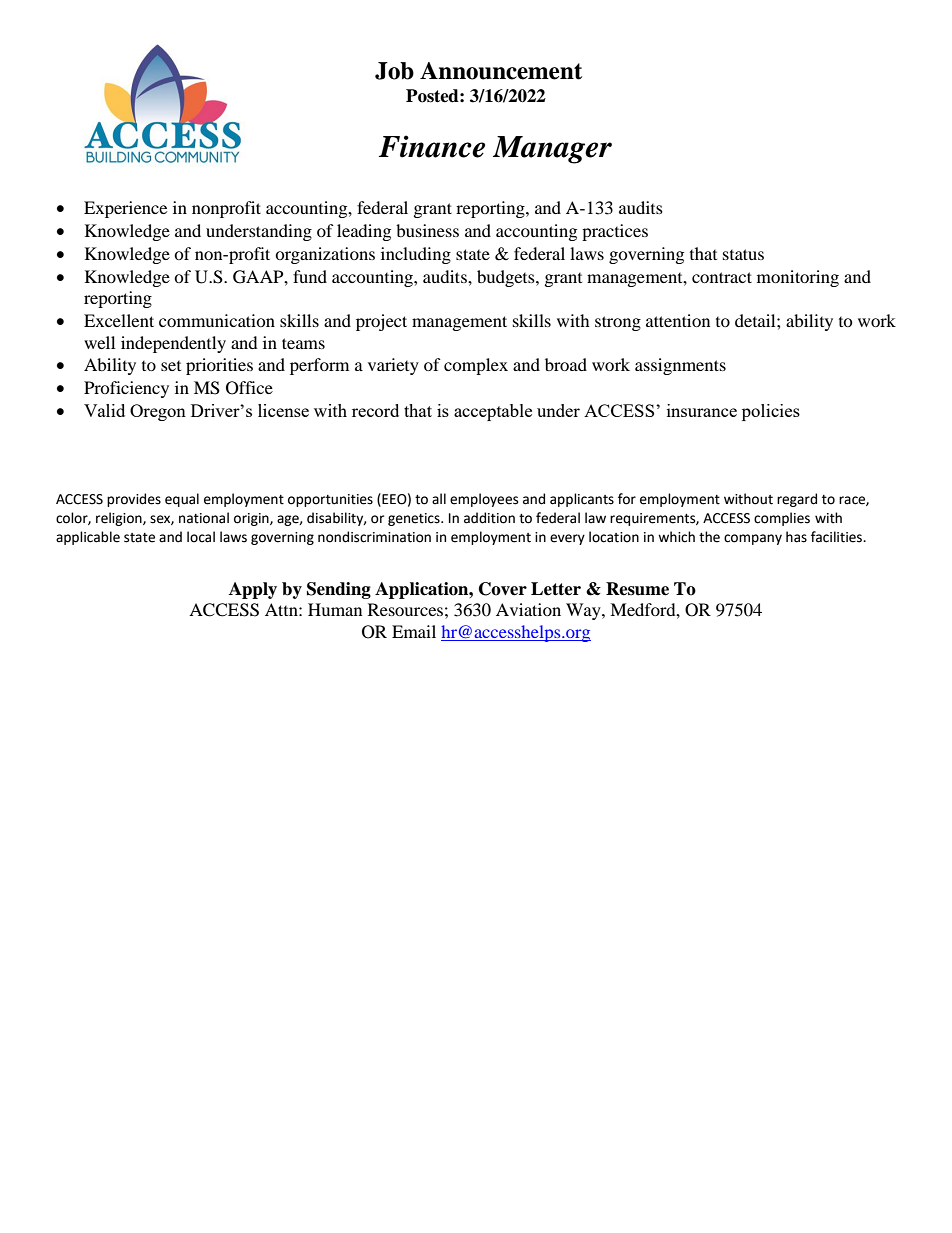  I want to click on Manager, so click(552, 150).
